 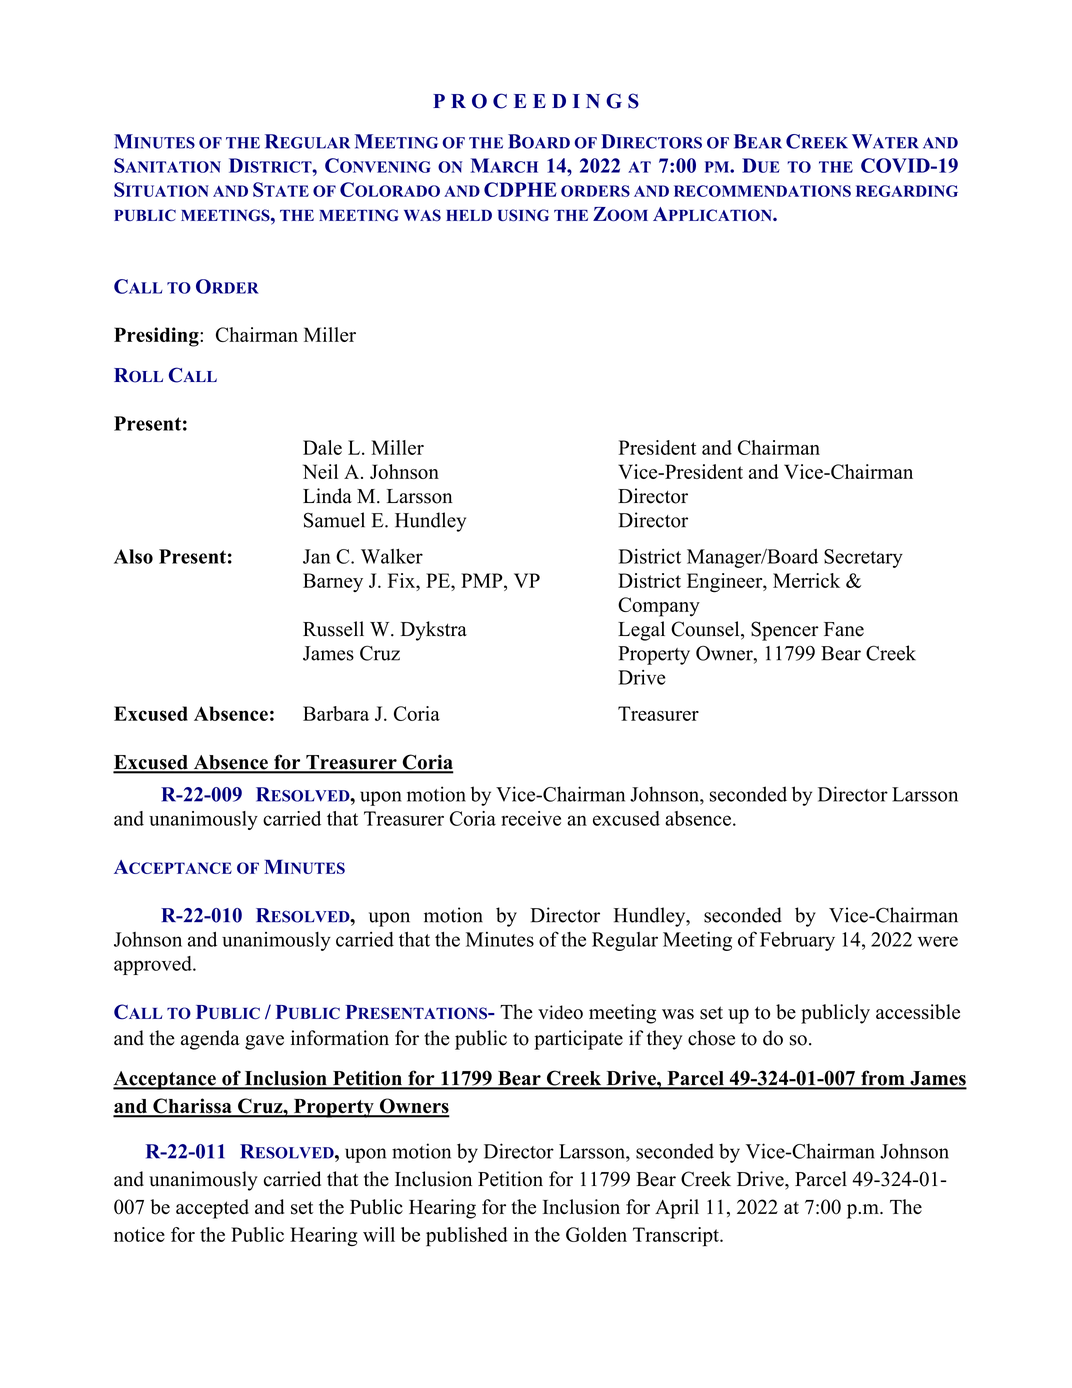 What do you see at coordinates (844, 629) in the document?
I see `Fane` at bounding box center [844, 629].
